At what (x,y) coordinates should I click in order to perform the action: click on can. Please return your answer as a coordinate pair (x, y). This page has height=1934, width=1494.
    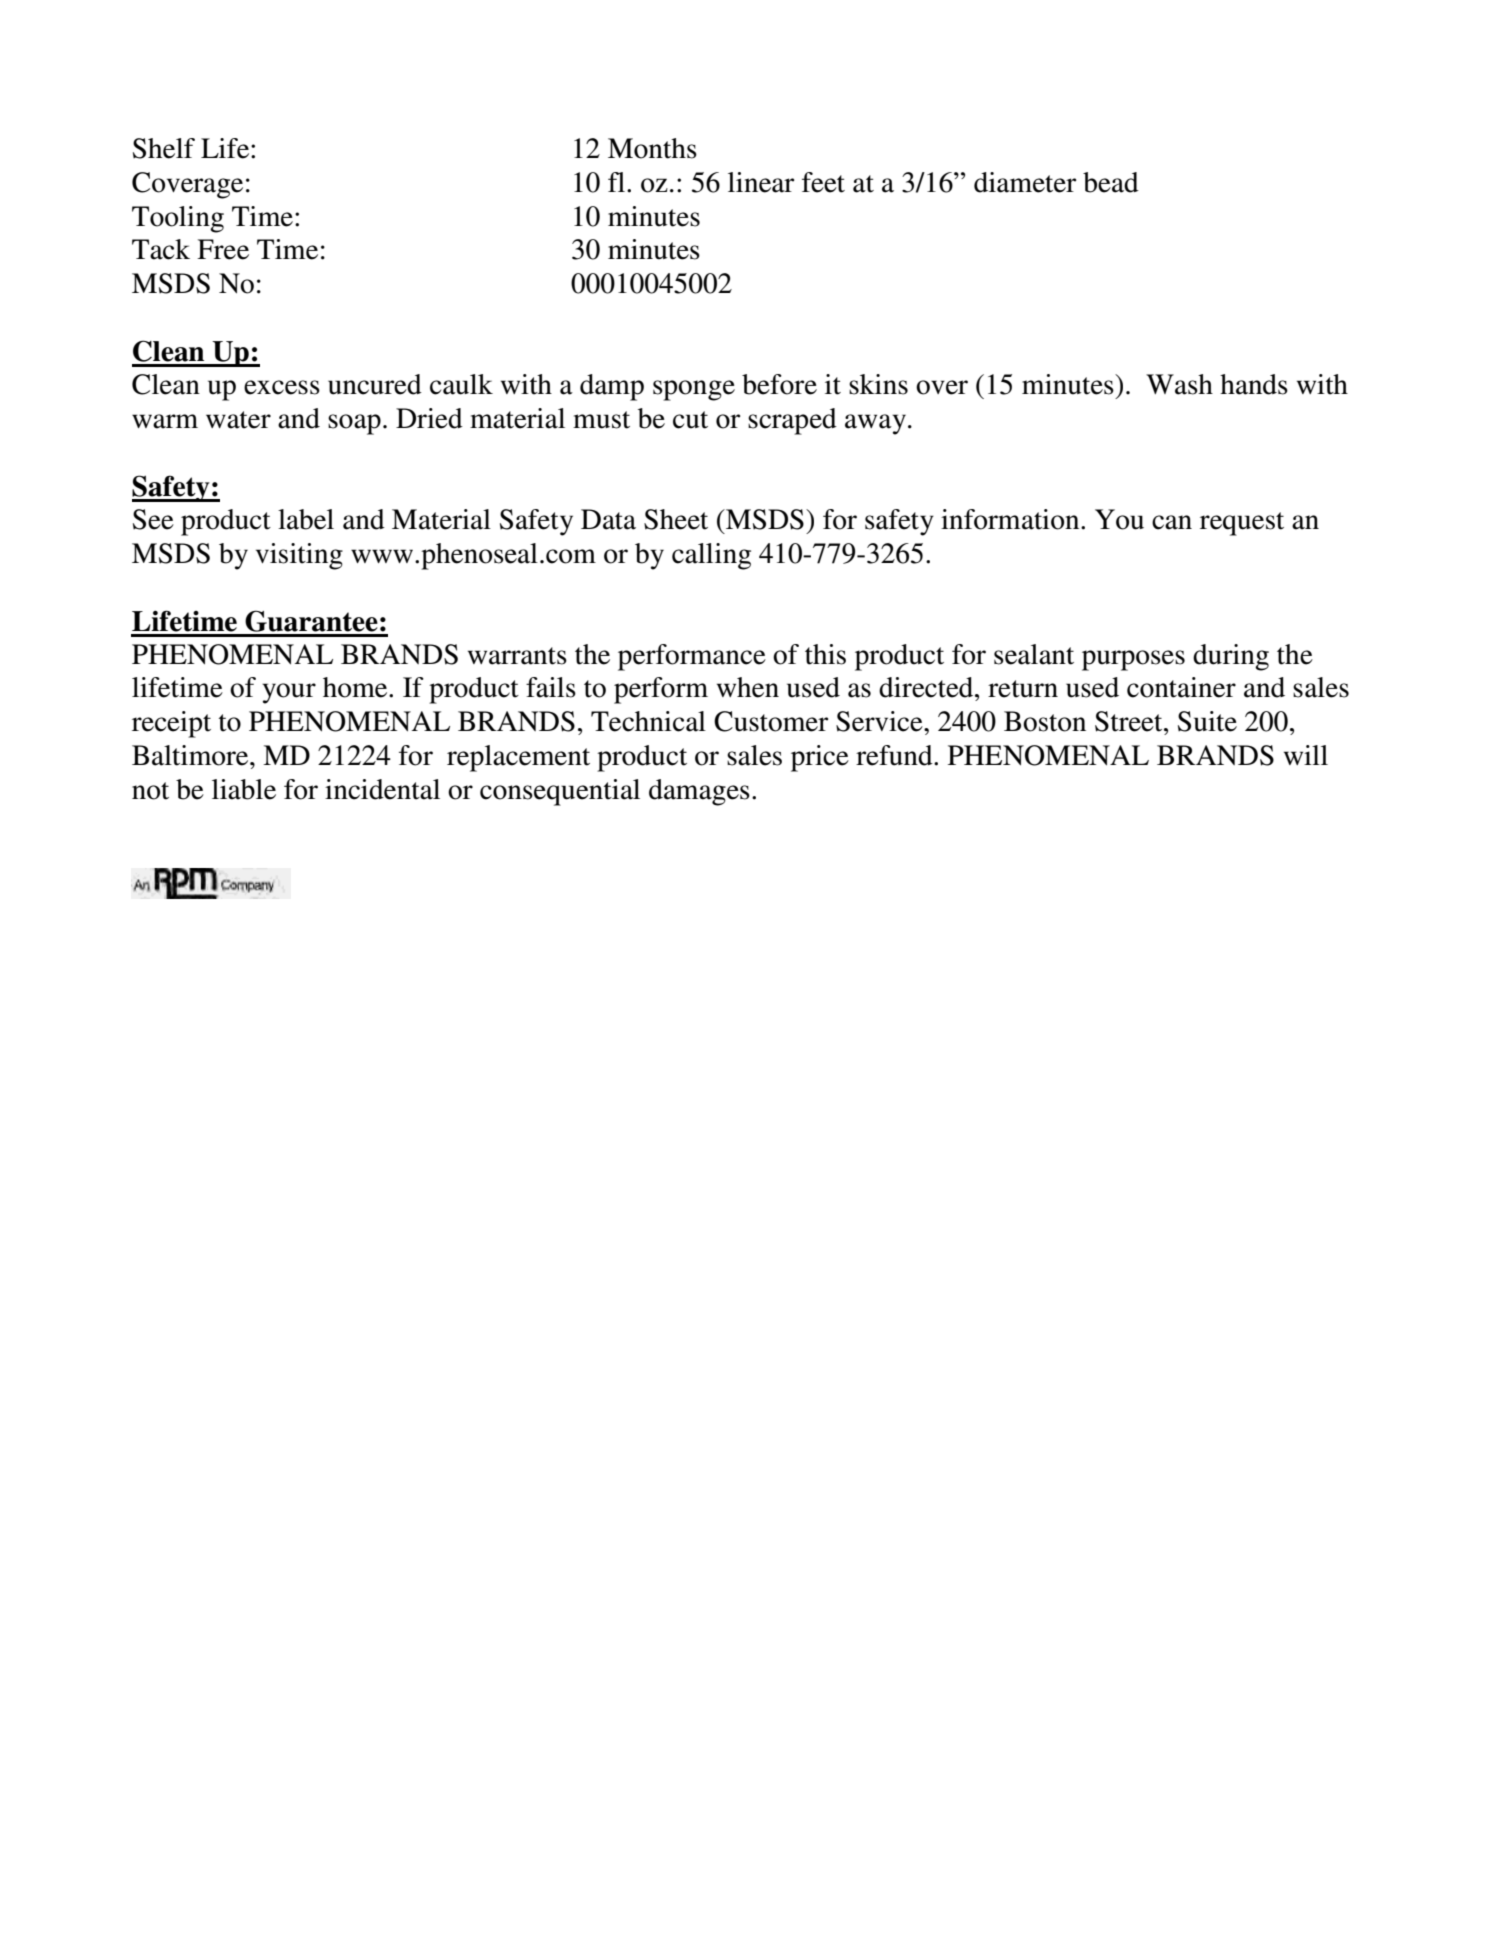
    Looking at the image, I should click on (1172, 522).
